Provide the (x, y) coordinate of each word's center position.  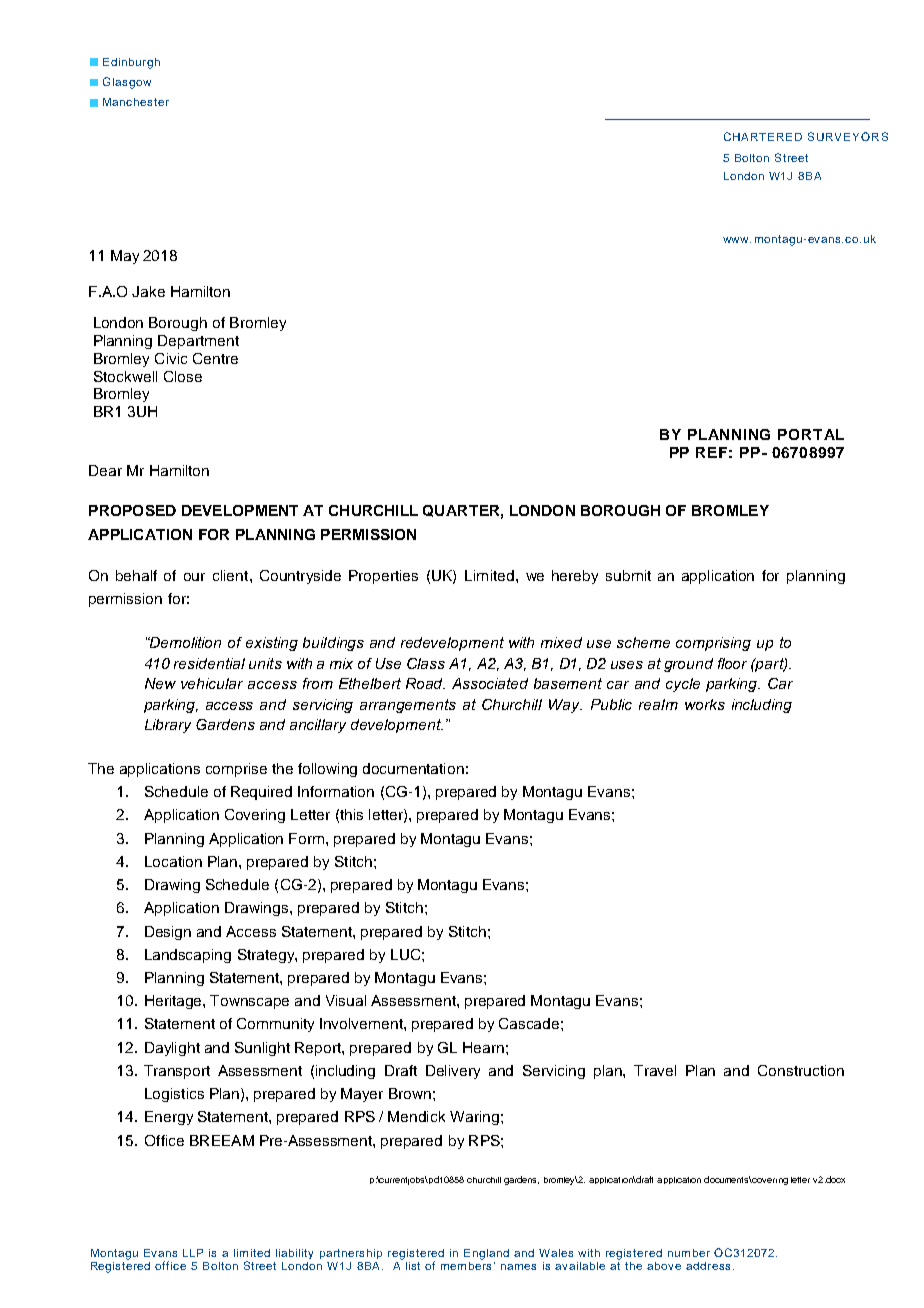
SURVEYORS (848, 136)
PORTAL (811, 434)
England (486, 1254)
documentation (413, 768)
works (705, 704)
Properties (383, 577)
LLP (193, 1253)
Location (173, 861)
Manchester (136, 102)
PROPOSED (132, 510)
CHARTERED (763, 136)
